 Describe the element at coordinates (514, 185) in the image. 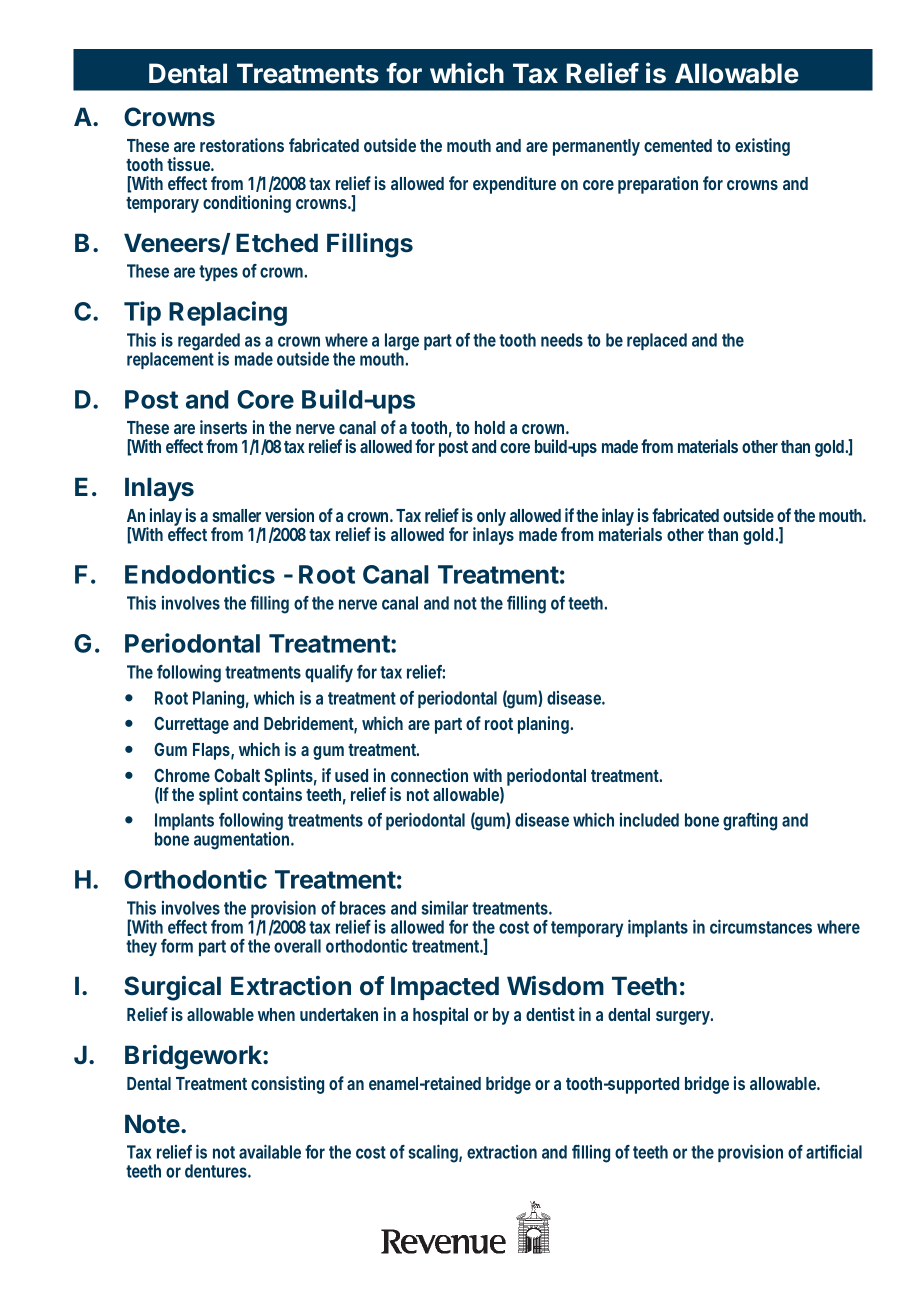

I see `expenditure` at that location.
